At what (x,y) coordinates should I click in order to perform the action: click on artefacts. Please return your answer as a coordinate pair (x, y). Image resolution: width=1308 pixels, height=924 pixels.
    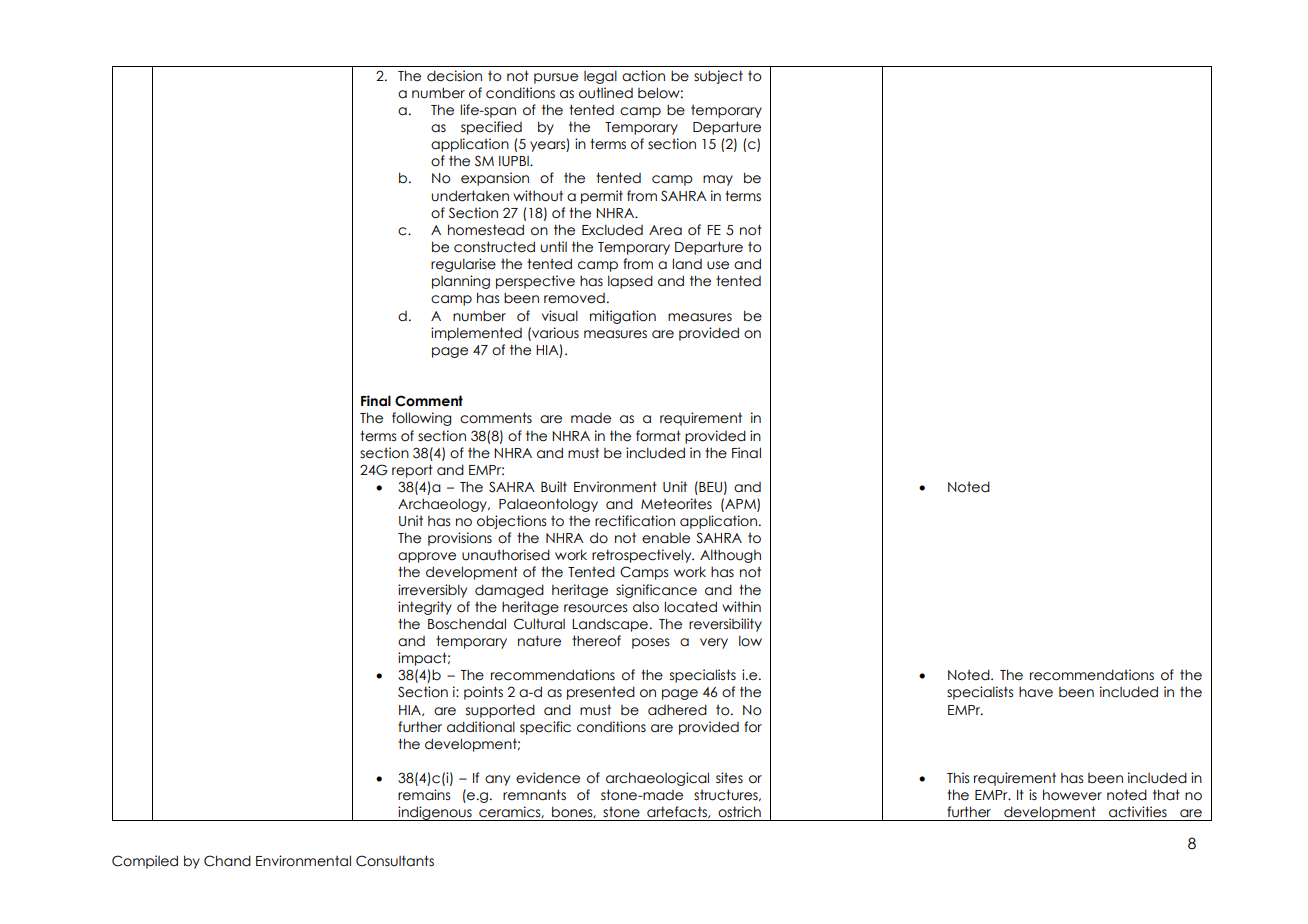
    Looking at the image, I should click on (678, 812).
